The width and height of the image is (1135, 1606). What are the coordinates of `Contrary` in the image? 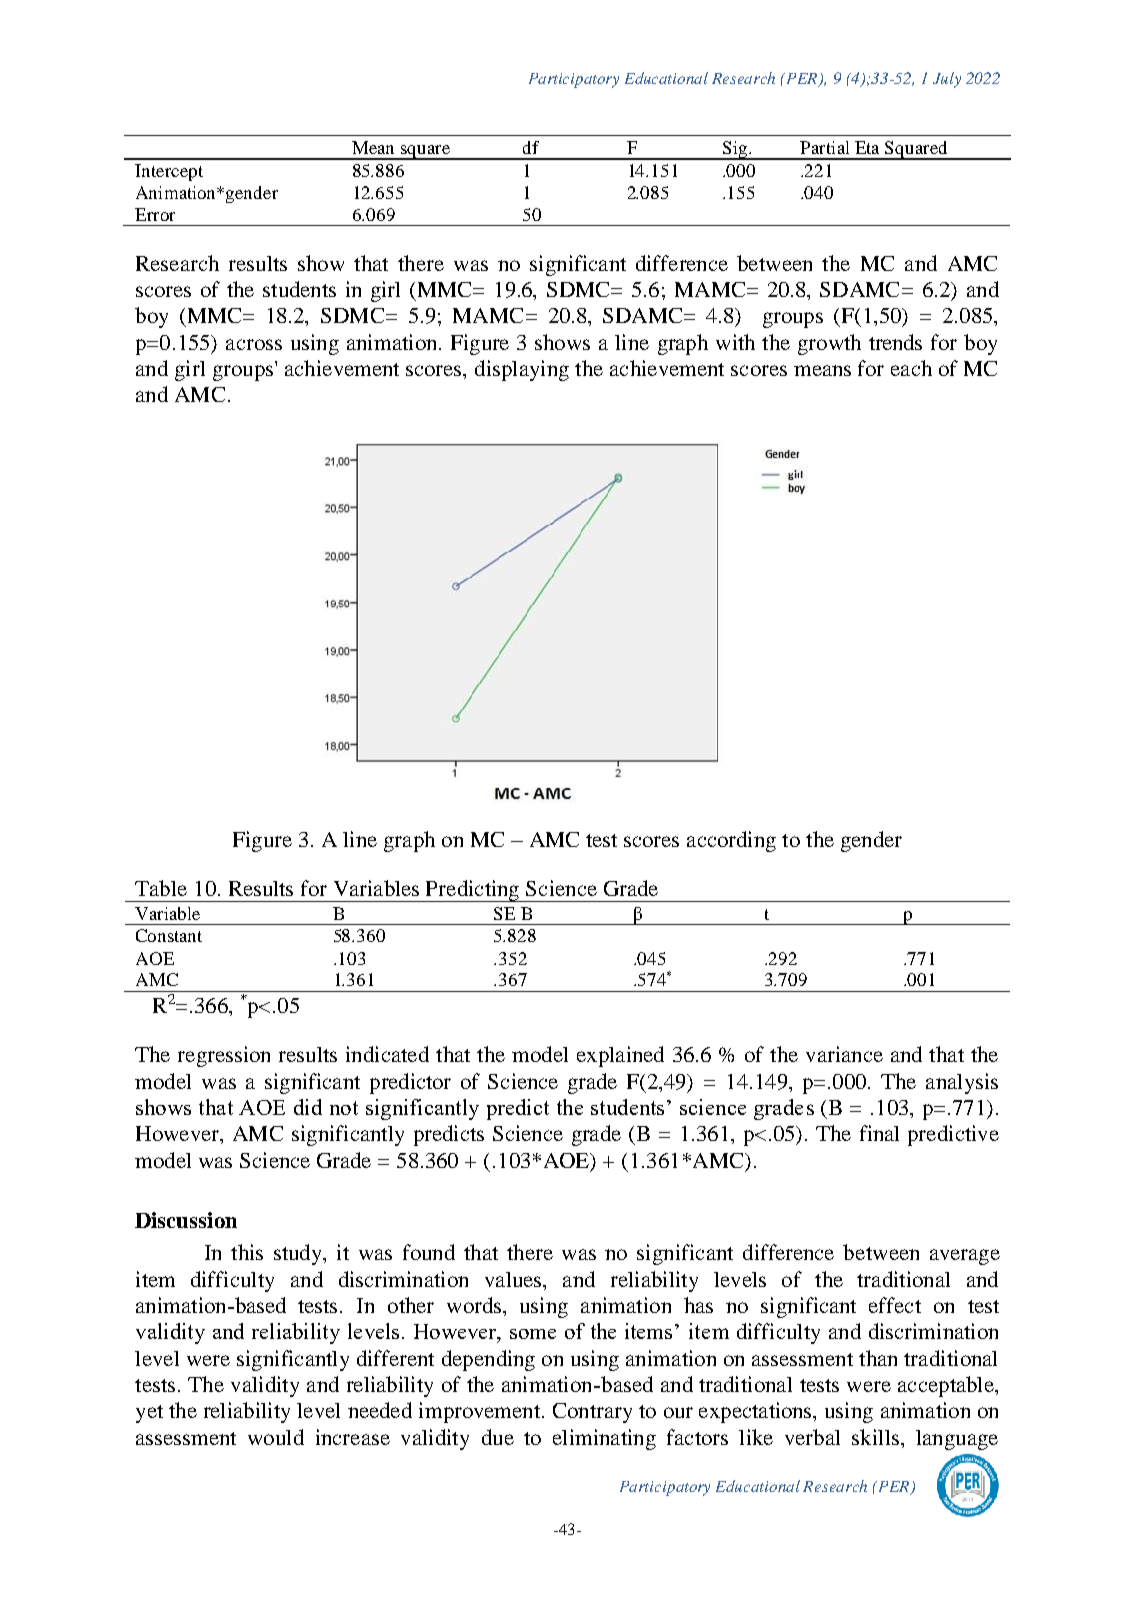 It's located at (592, 1413).
